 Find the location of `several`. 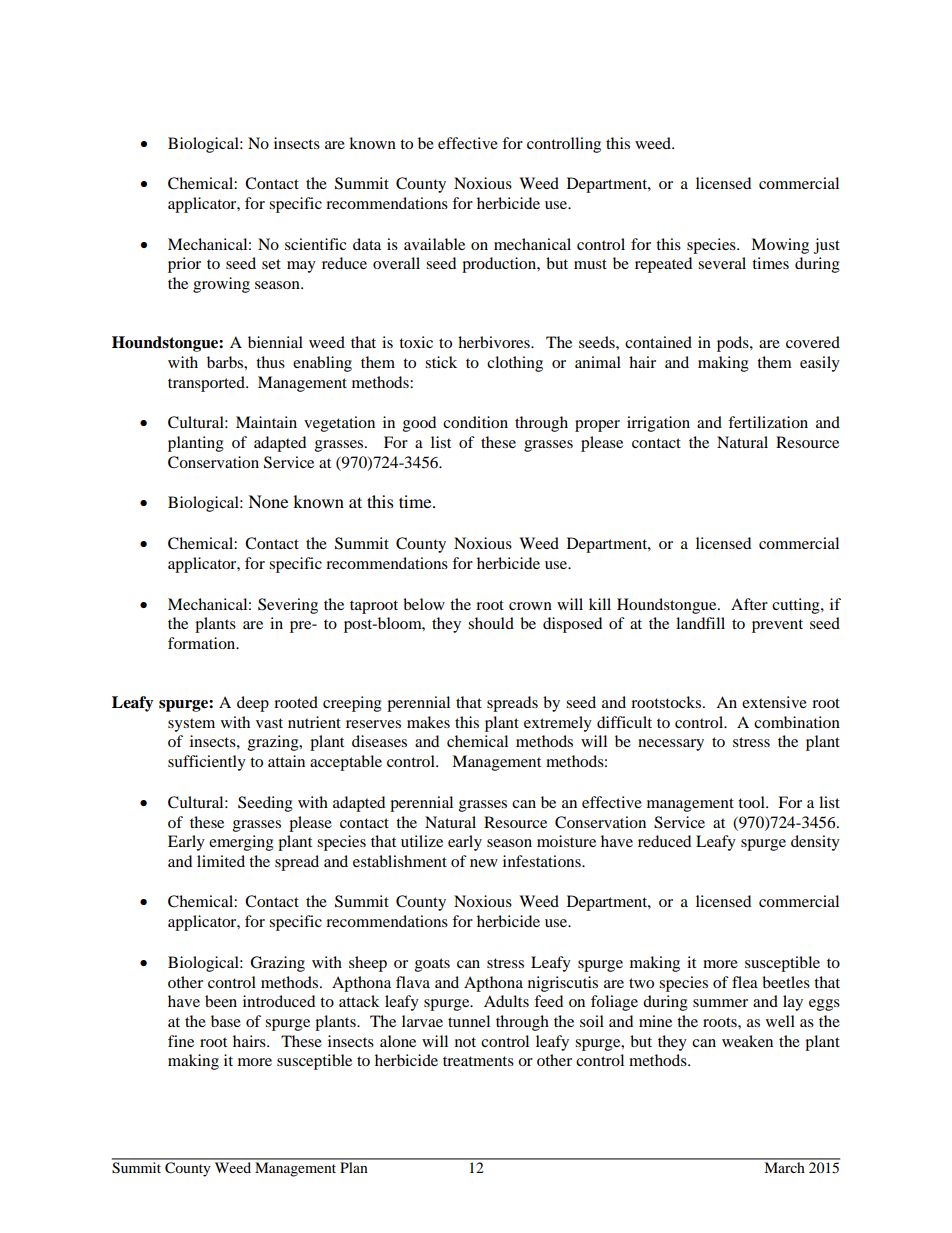

several is located at coordinates (722, 263).
